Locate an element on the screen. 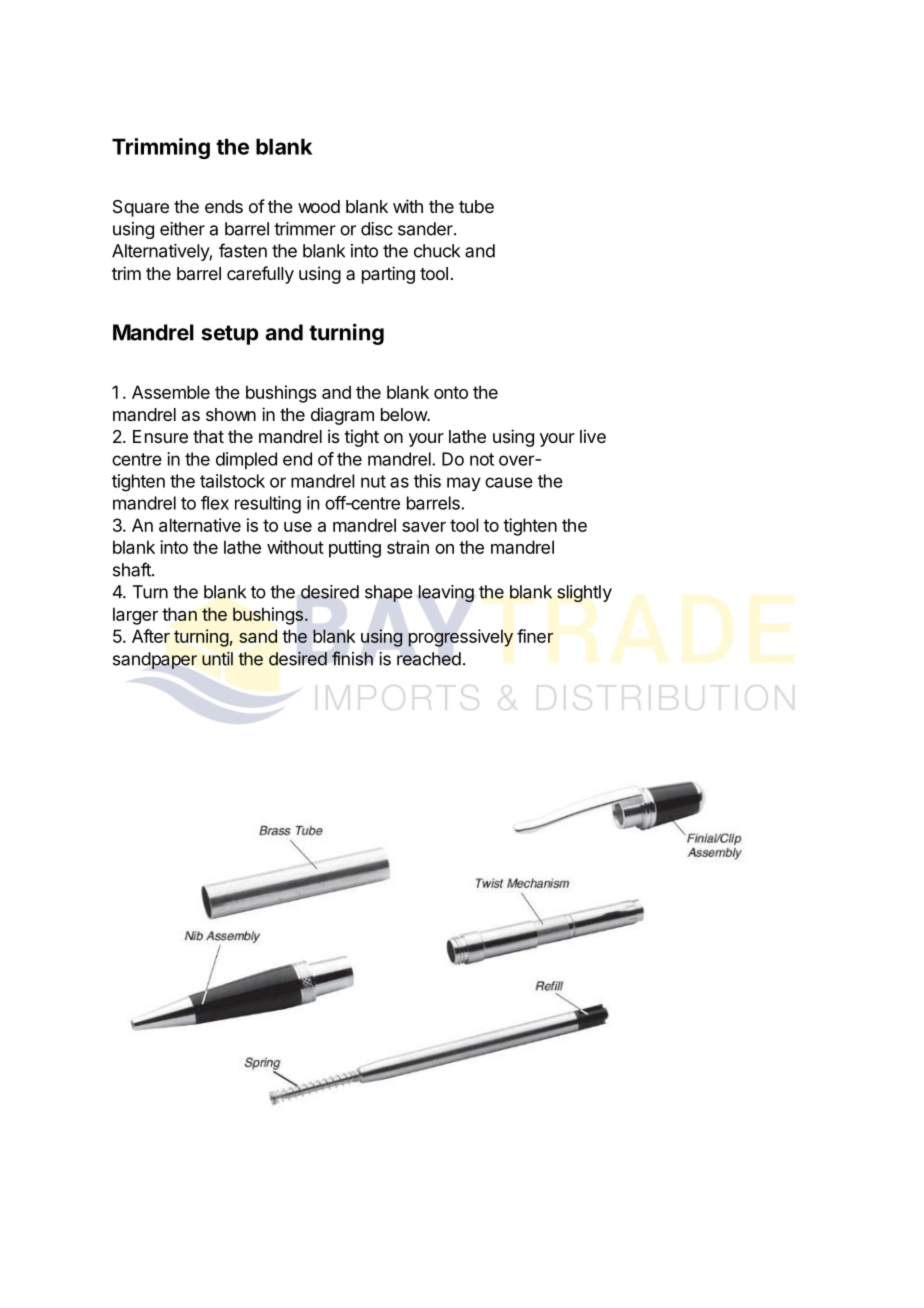 The image size is (924, 1308). that is located at coordinates (208, 437).
